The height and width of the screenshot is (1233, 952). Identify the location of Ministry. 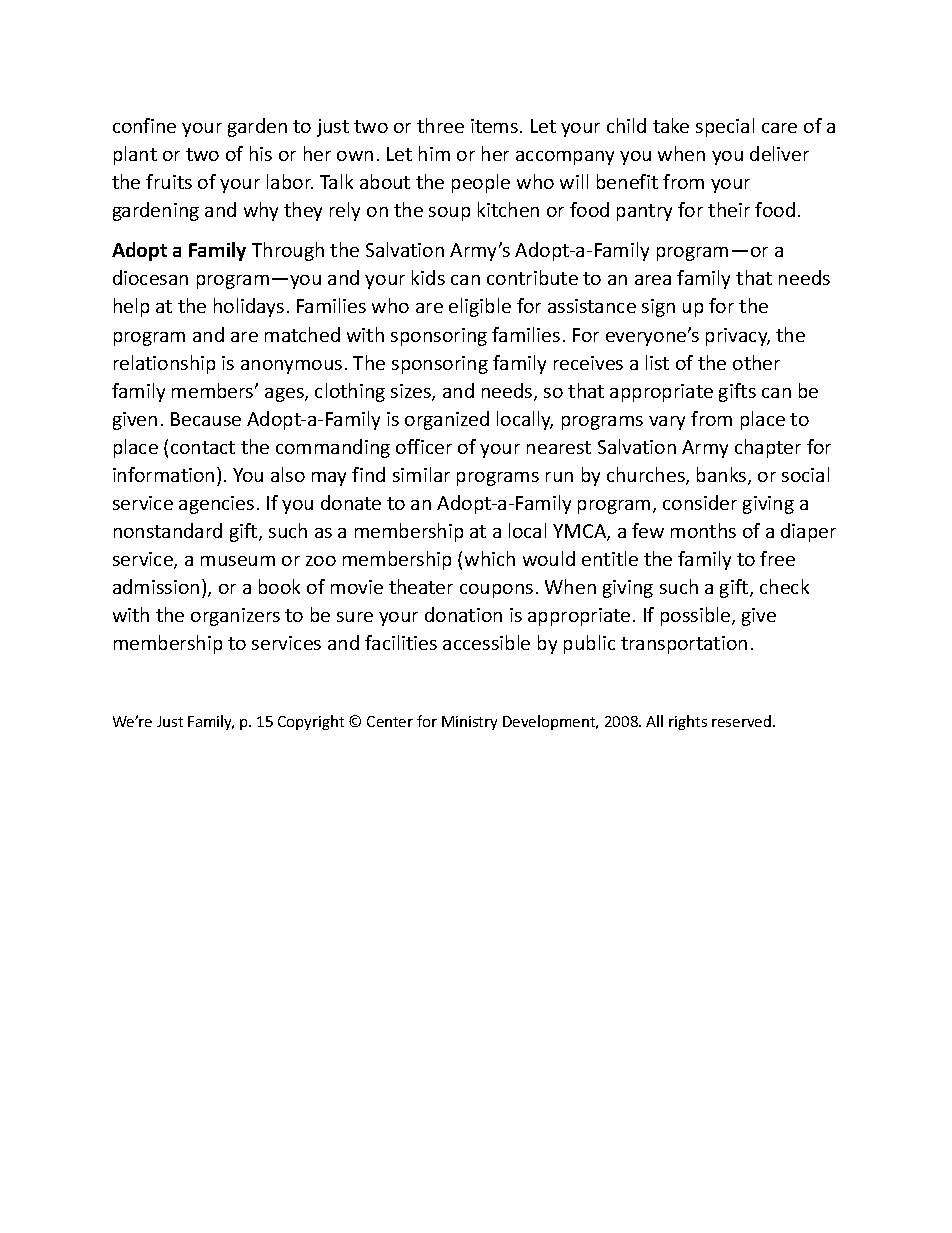
(469, 723).
